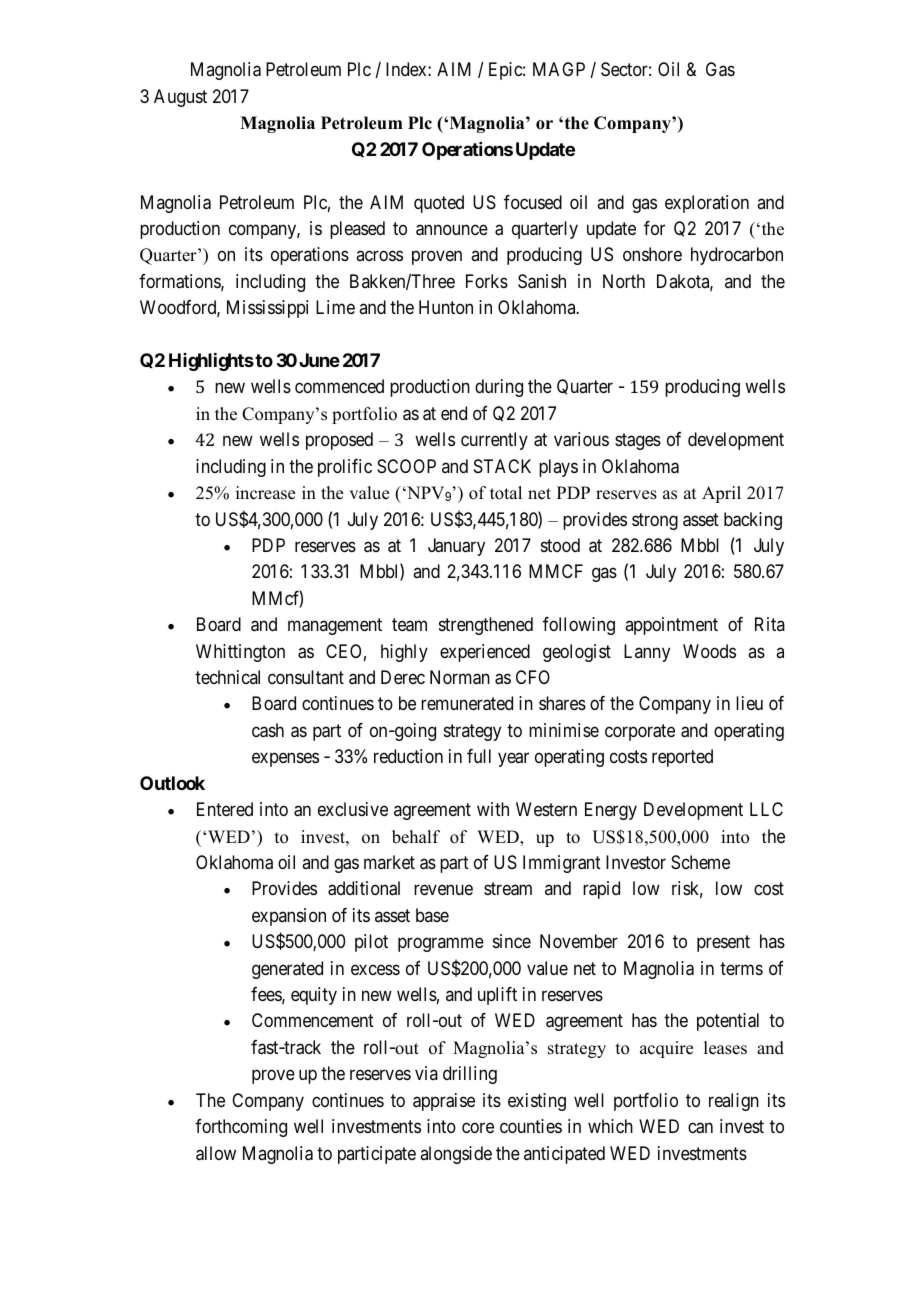 The image size is (924, 1308). Describe the element at coordinates (180, 98) in the screenshot. I see `August` at that location.
